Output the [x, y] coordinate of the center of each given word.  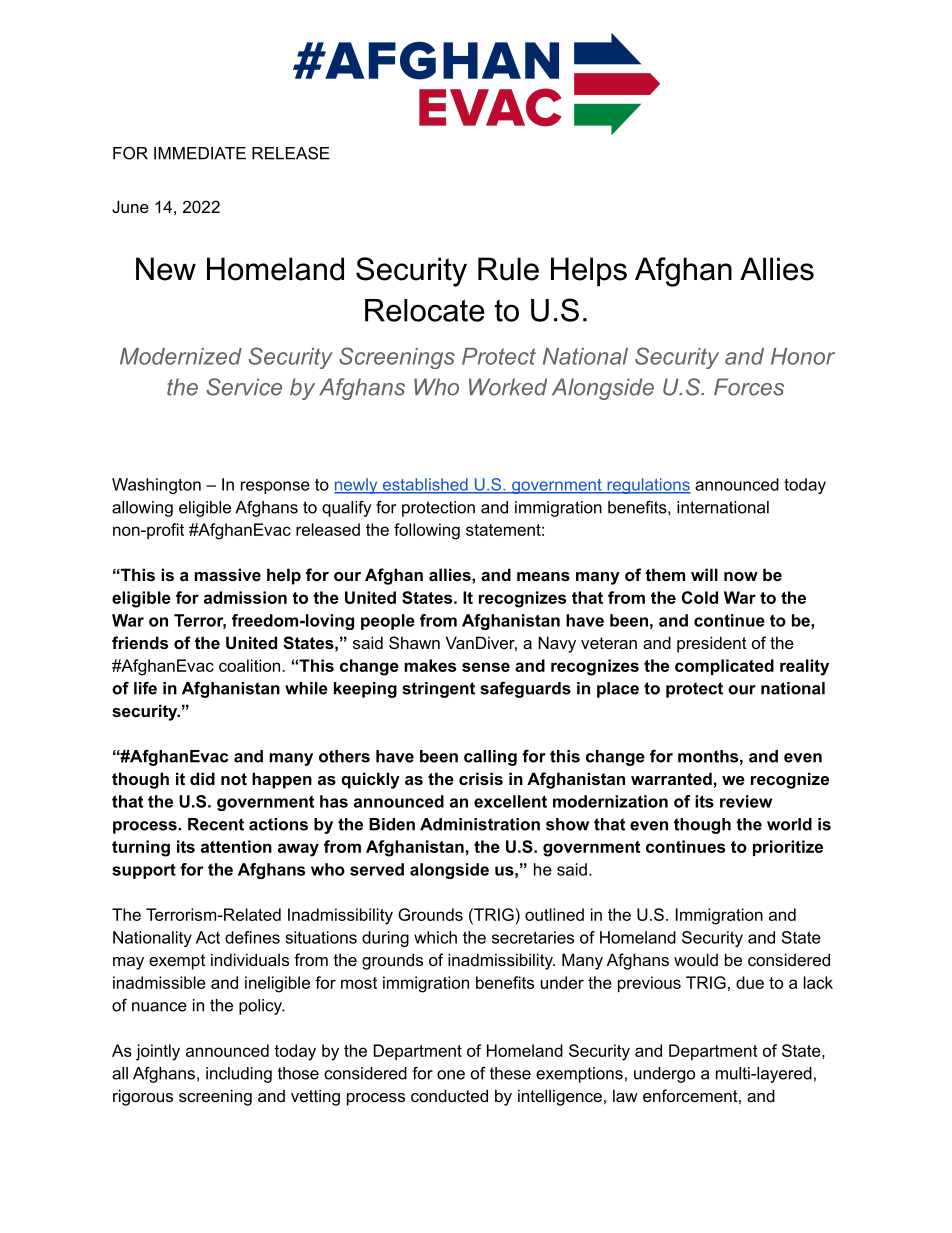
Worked [508, 387]
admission [245, 597]
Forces [749, 387]
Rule [508, 269]
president [712, 644]
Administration [480, 824]
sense [486, 667]
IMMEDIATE [200, 153]
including [239, 1075]
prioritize [788, 848]
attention [236, 846]
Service [244, 387]
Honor [803, 356]
